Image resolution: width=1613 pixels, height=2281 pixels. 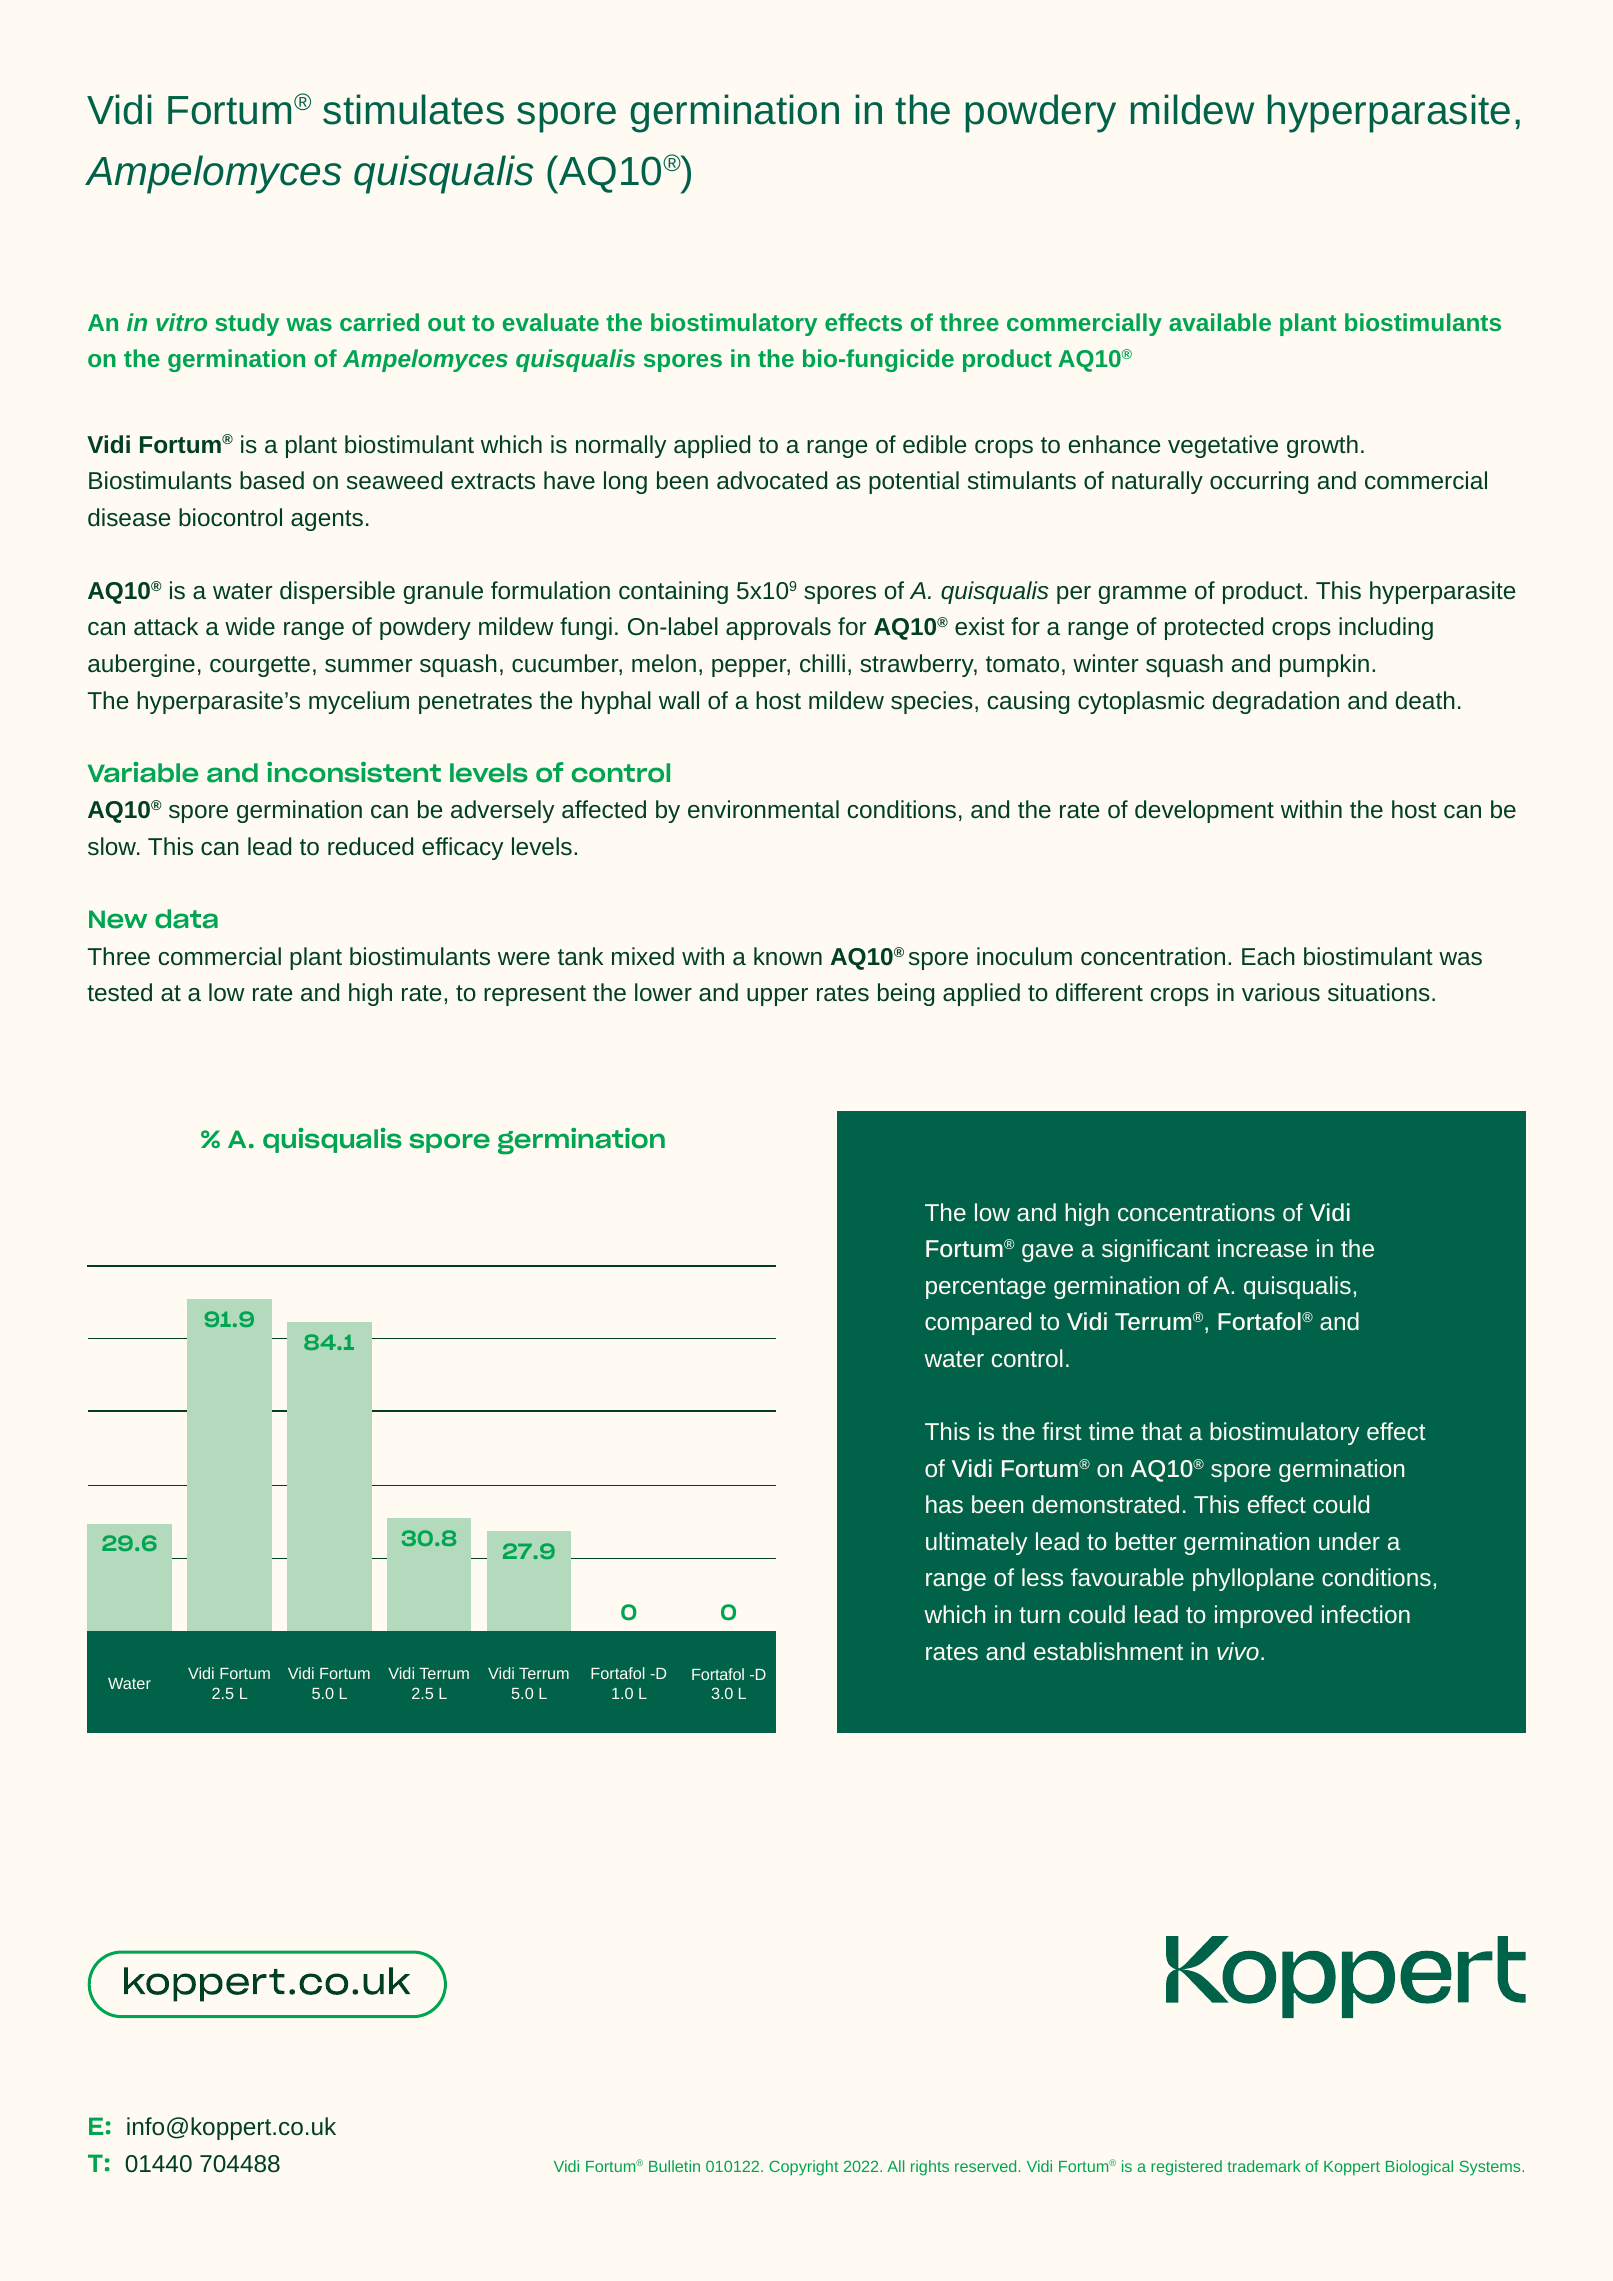 I want to click on Bulletin, so click(x=674, y=2166).
